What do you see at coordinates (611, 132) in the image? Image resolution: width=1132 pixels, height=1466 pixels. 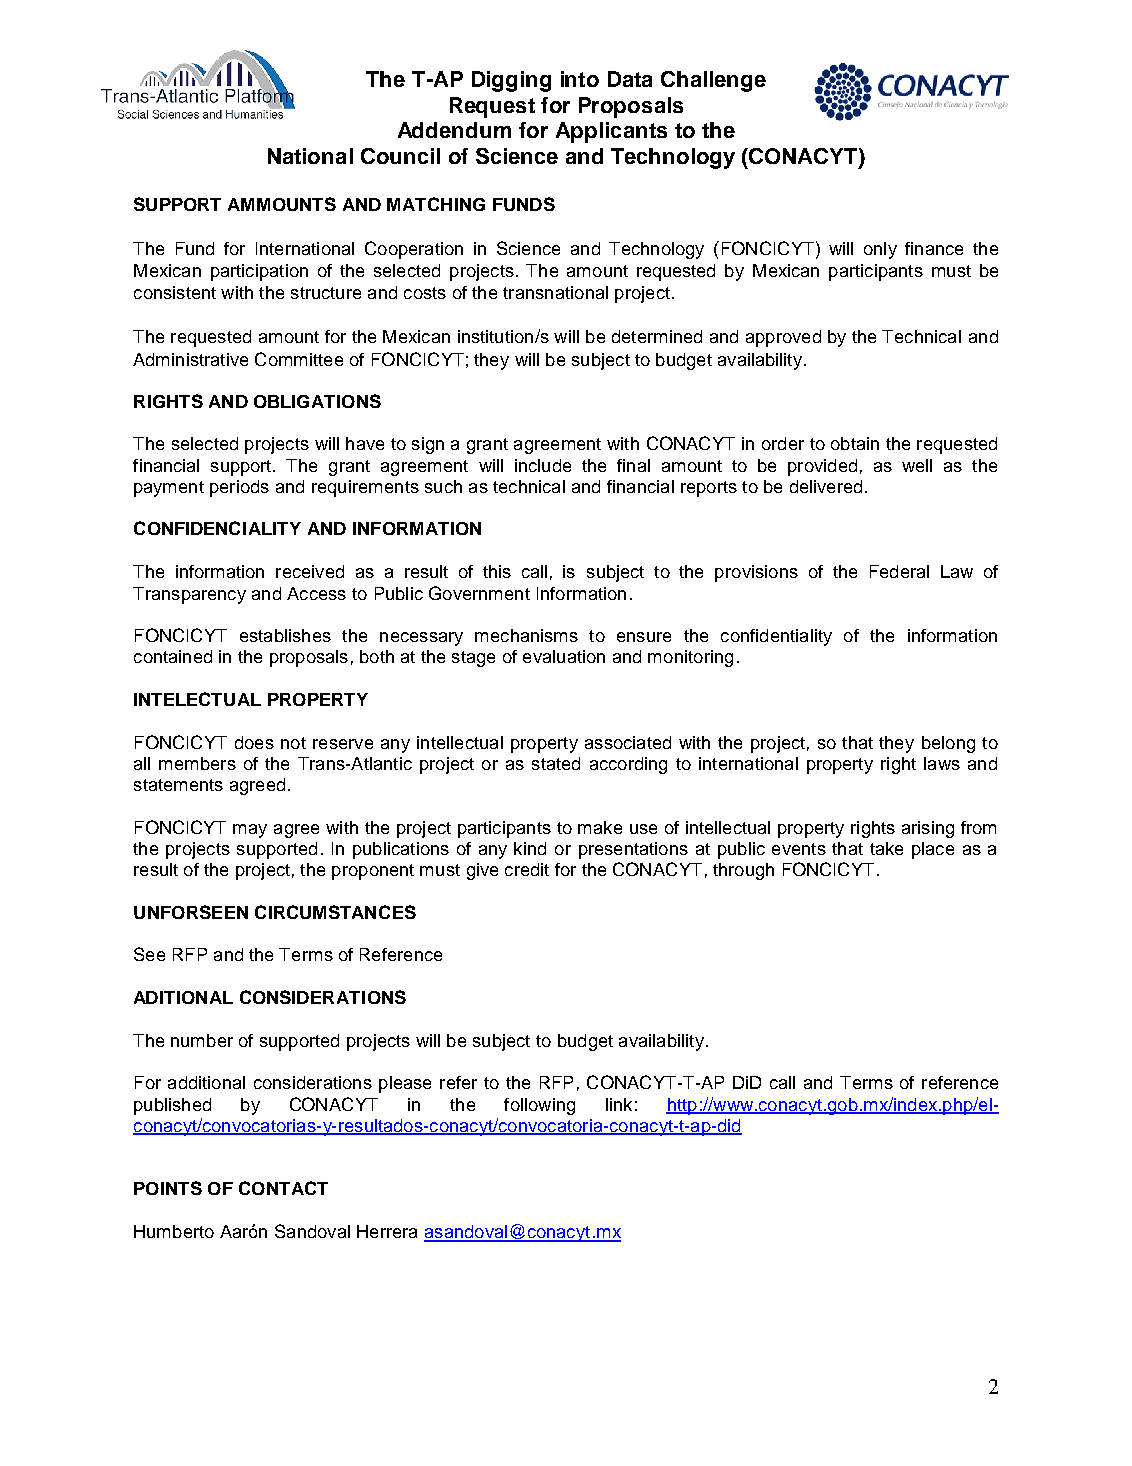 I see `Applicants` at bounding box center [611, 132].
